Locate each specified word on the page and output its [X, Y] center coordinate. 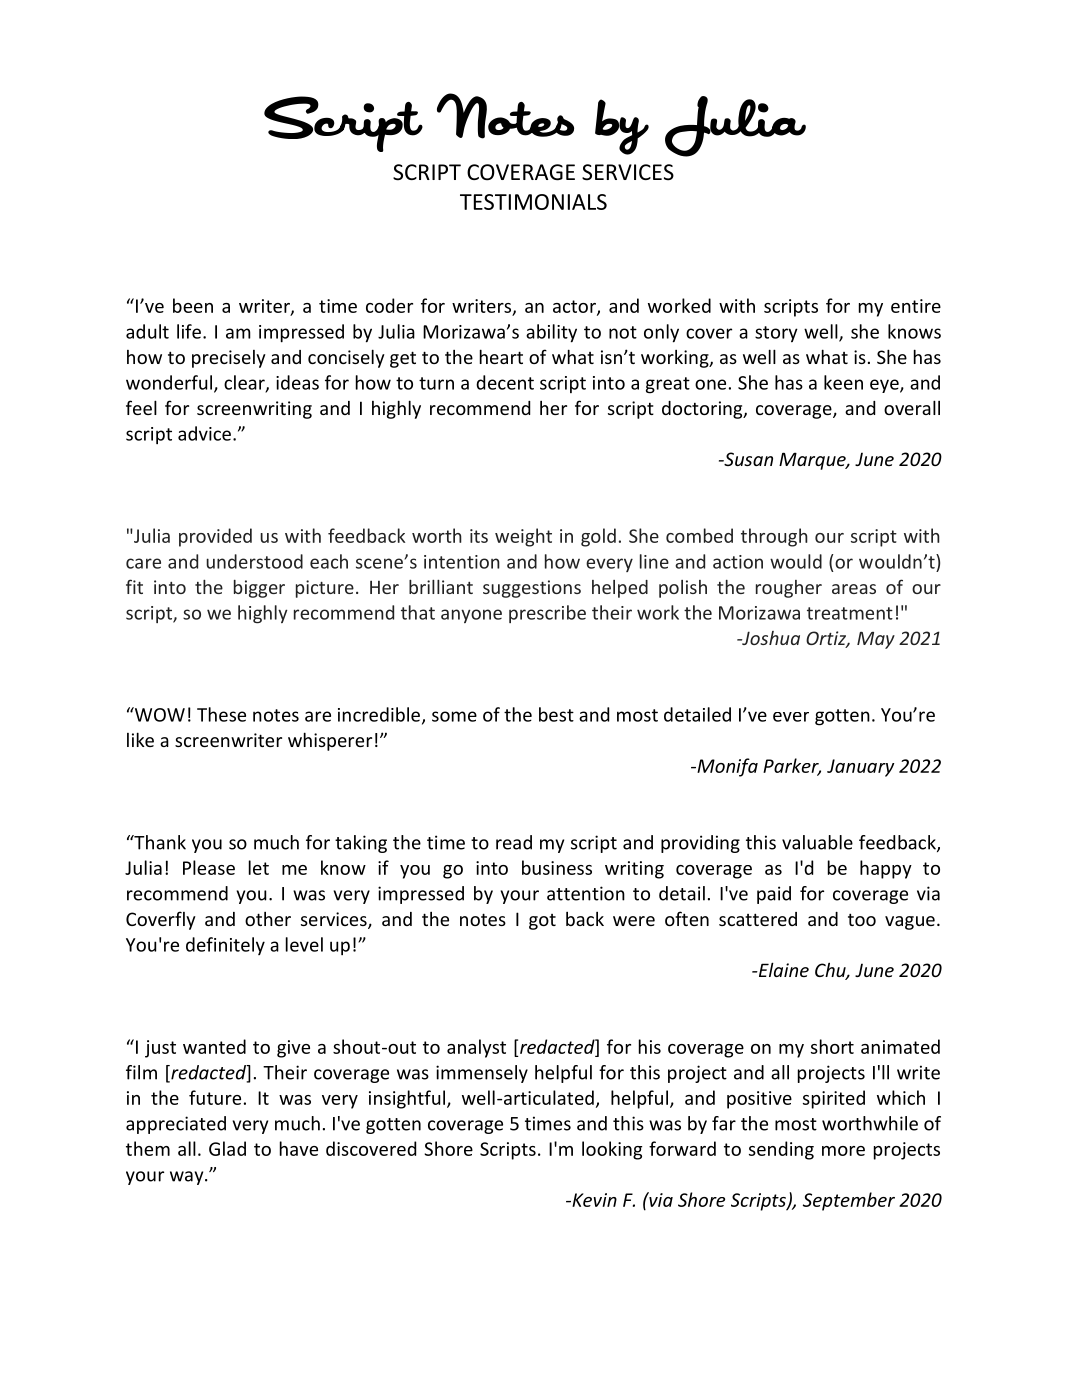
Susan [747, 459]
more [843, 1151]
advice [204, 433]
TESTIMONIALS [533, 202]
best [556, 714]
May [876, 640]
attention [586, 893]
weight [523, 537]
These [221, 714]
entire [916, 306]
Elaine [782, 969]
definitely [225, 946]
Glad [227, 1148]
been [193, 305]
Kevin [593, 1200]
